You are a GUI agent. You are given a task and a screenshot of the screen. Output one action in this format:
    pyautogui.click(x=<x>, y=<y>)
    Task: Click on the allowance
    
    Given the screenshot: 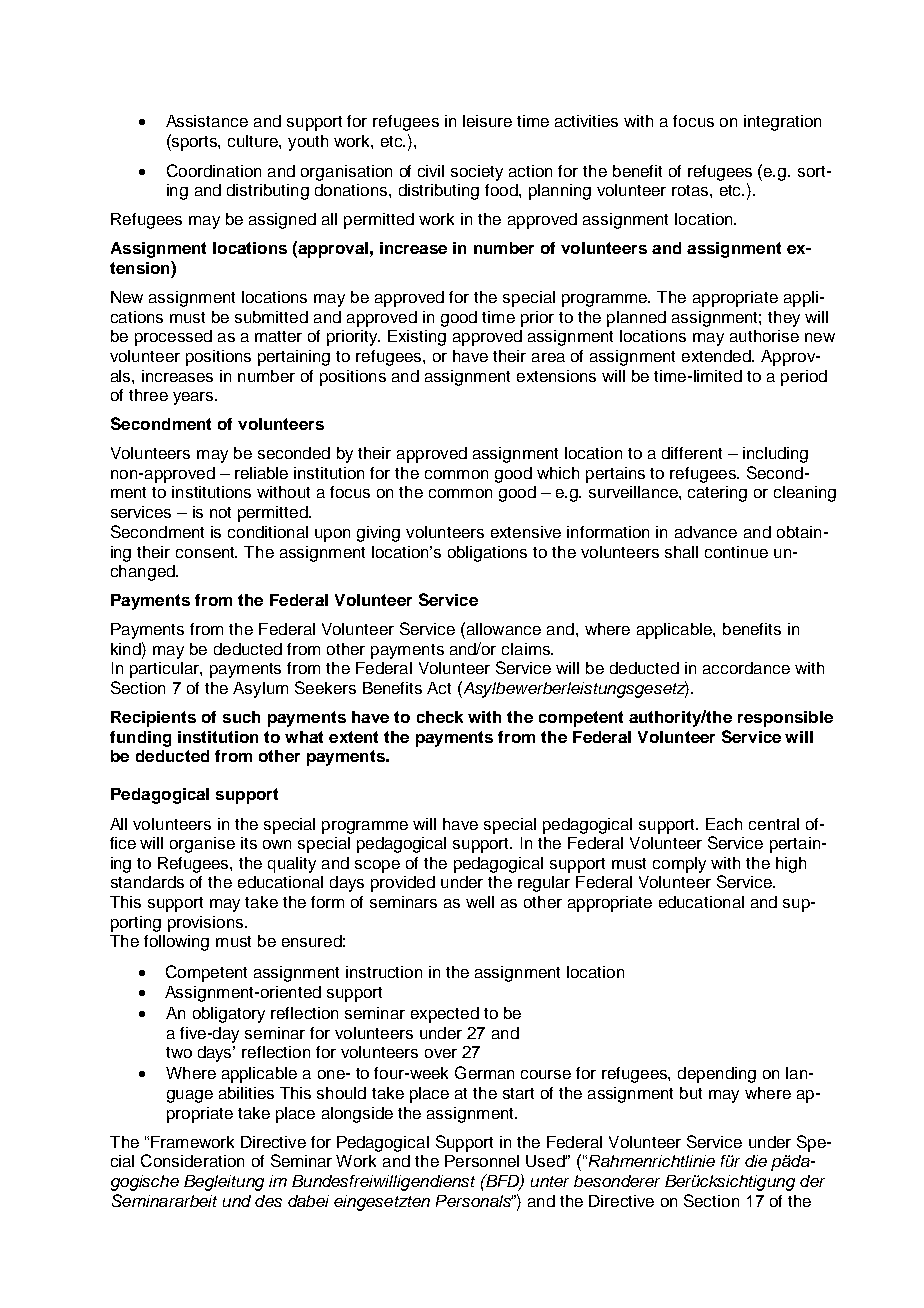 What is the action you would take?
    pyautogui.click(x=502, y=628)
